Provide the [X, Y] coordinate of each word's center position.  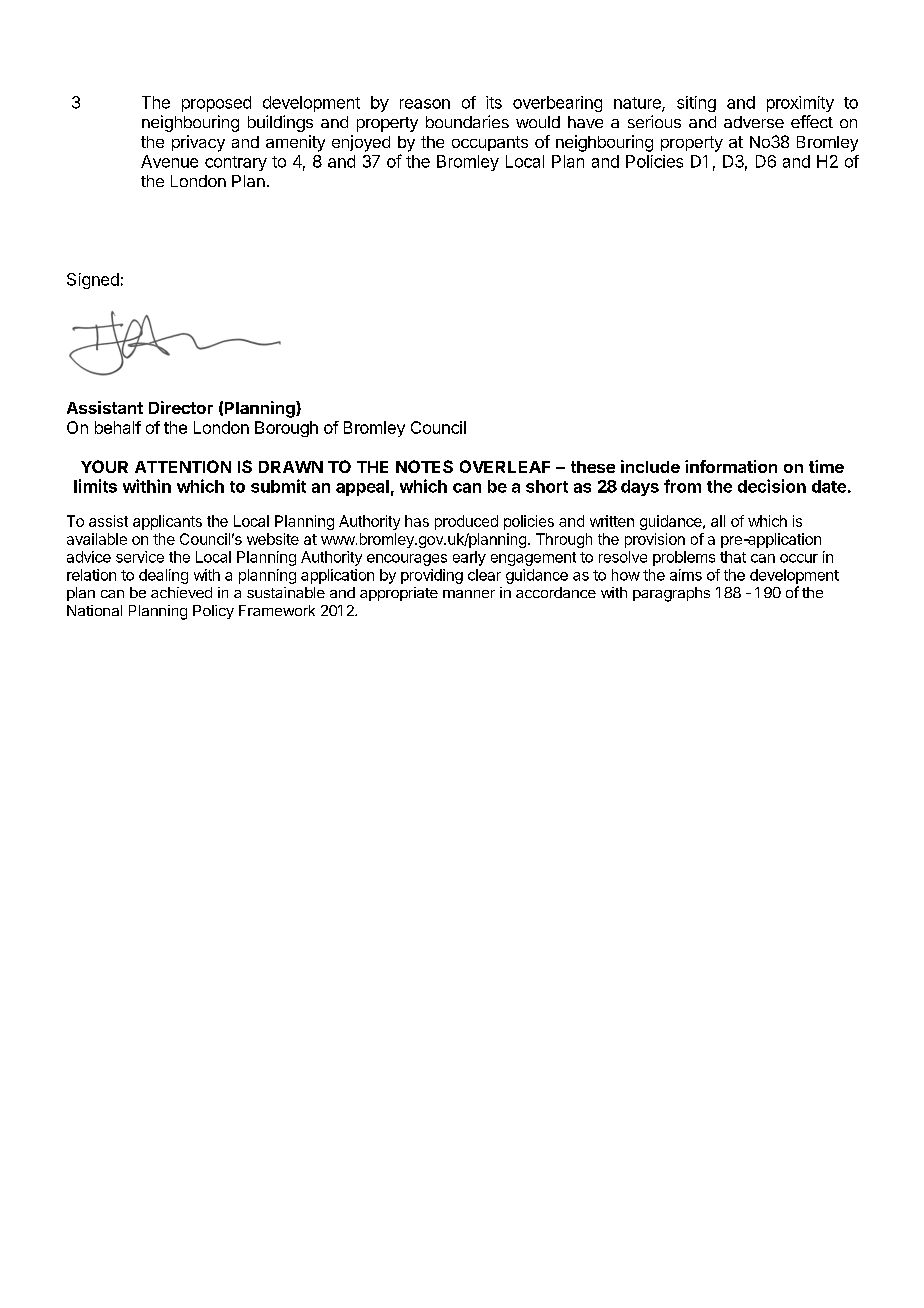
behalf [118, 427]
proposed [216, 104]
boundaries [467, 121]
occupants [490, 143]
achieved [181, 592]
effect [812, 121]
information [731, 466]
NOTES [424, 466]
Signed [93, 281]
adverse [754, 122]
